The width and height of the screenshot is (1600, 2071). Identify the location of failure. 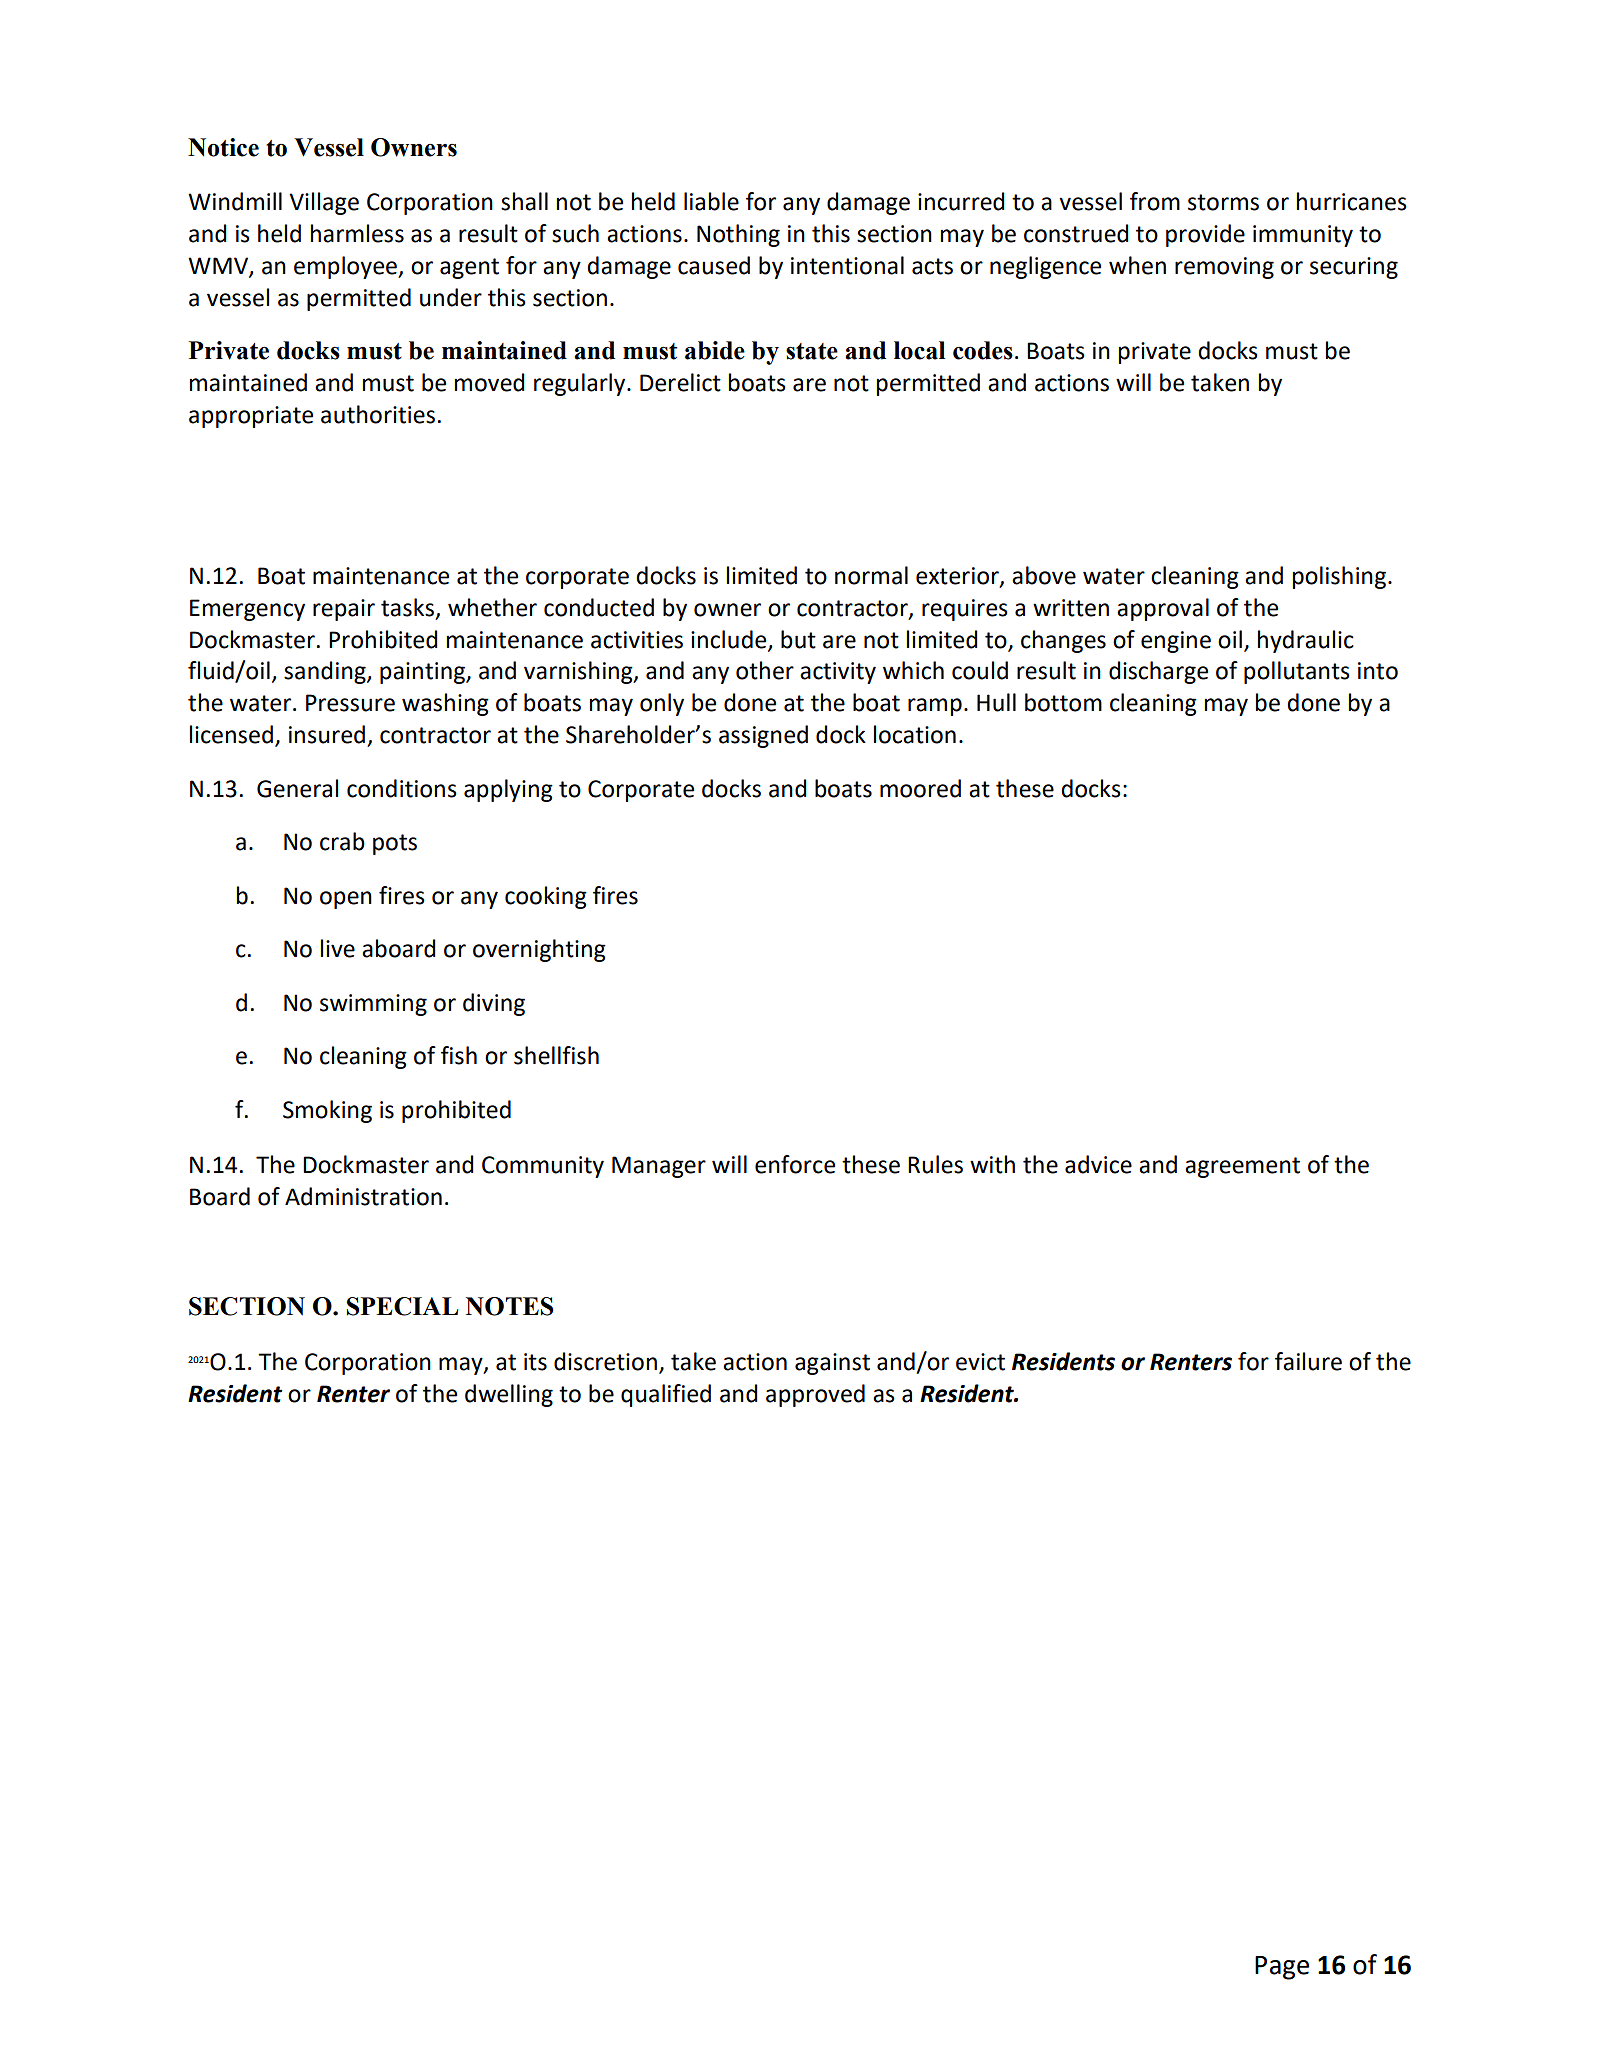
(1308, 1361).
